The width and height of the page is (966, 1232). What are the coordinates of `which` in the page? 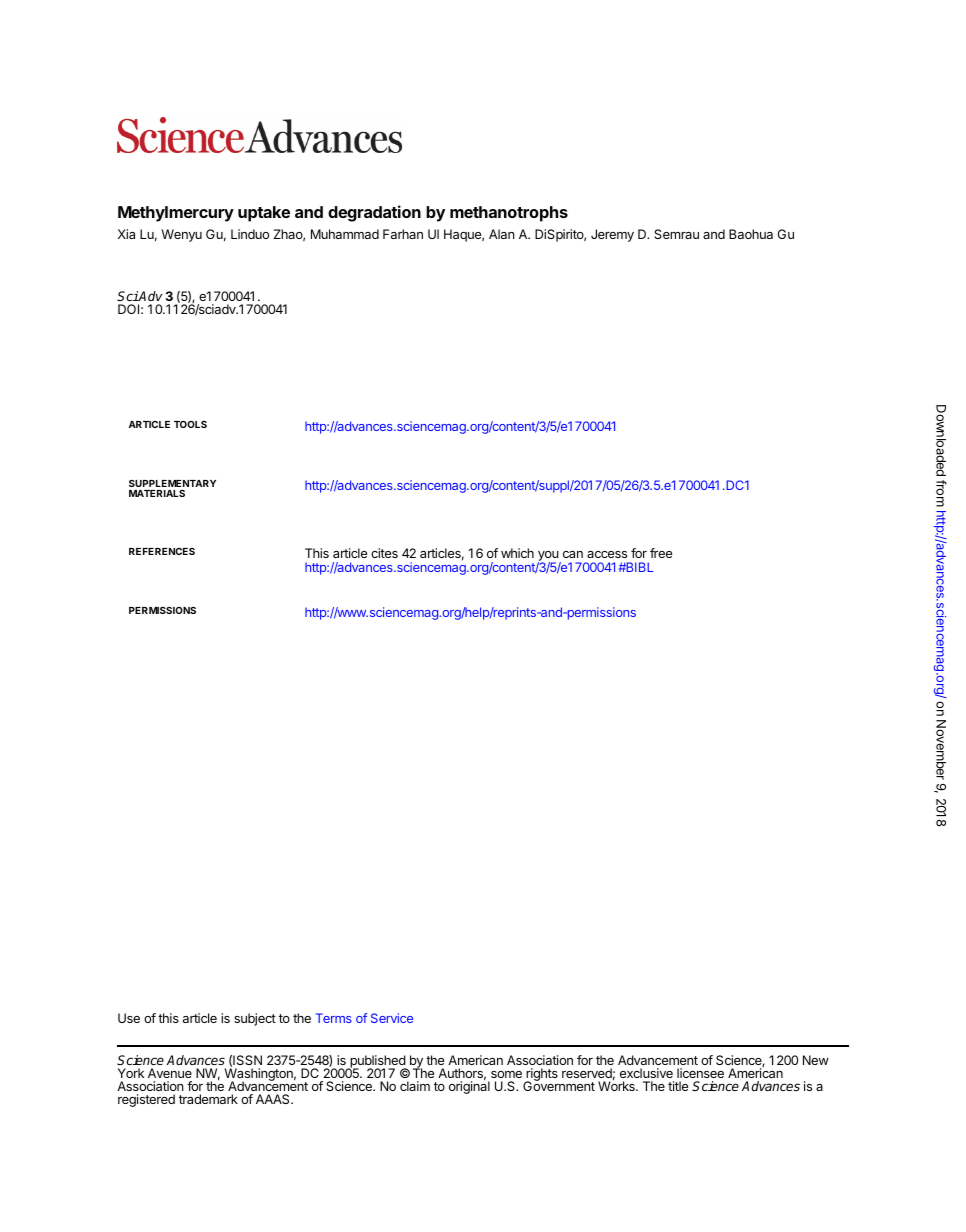 It's located at (517, 553).
